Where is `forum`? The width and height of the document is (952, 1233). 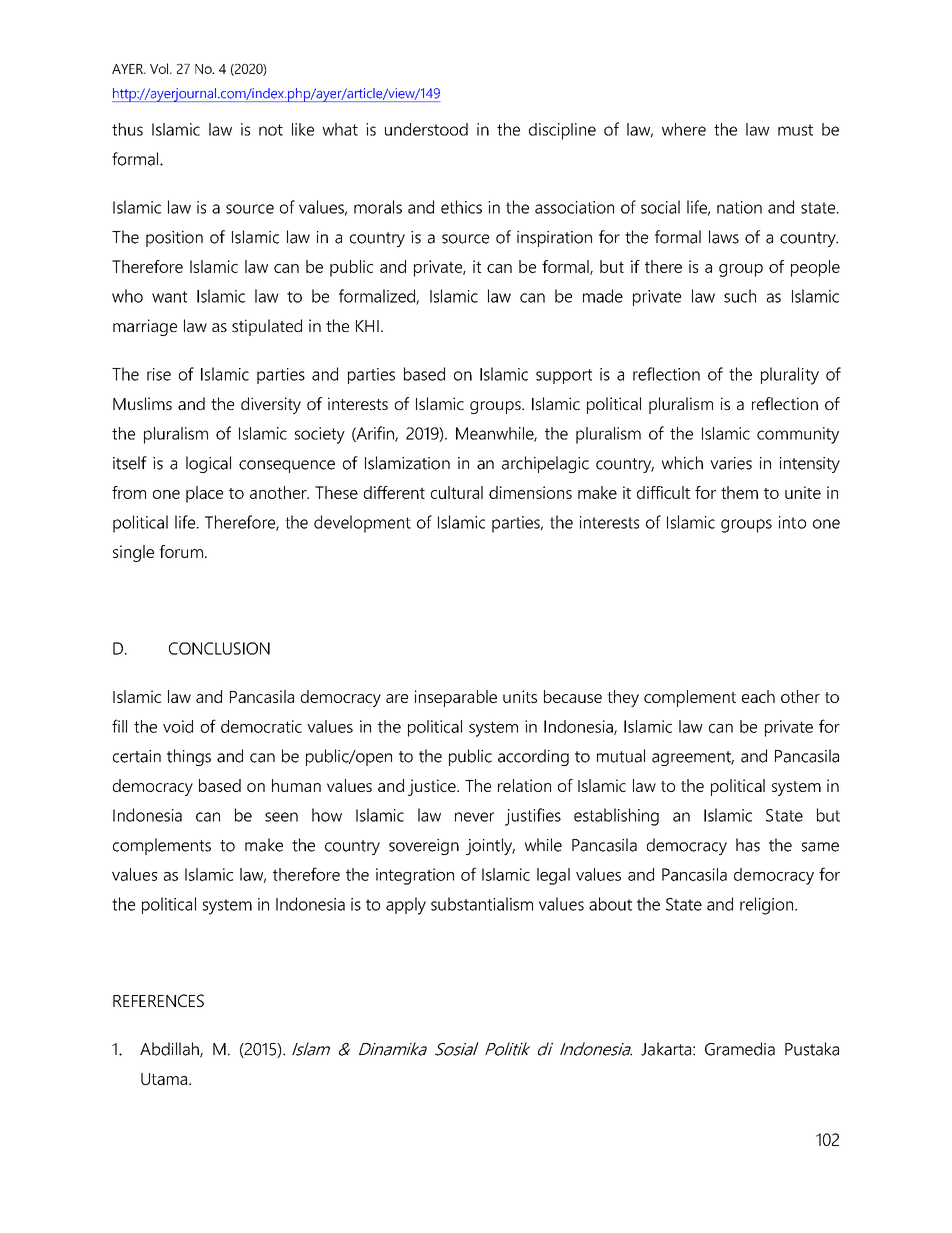
forum is located at coordinates (181, 551).
